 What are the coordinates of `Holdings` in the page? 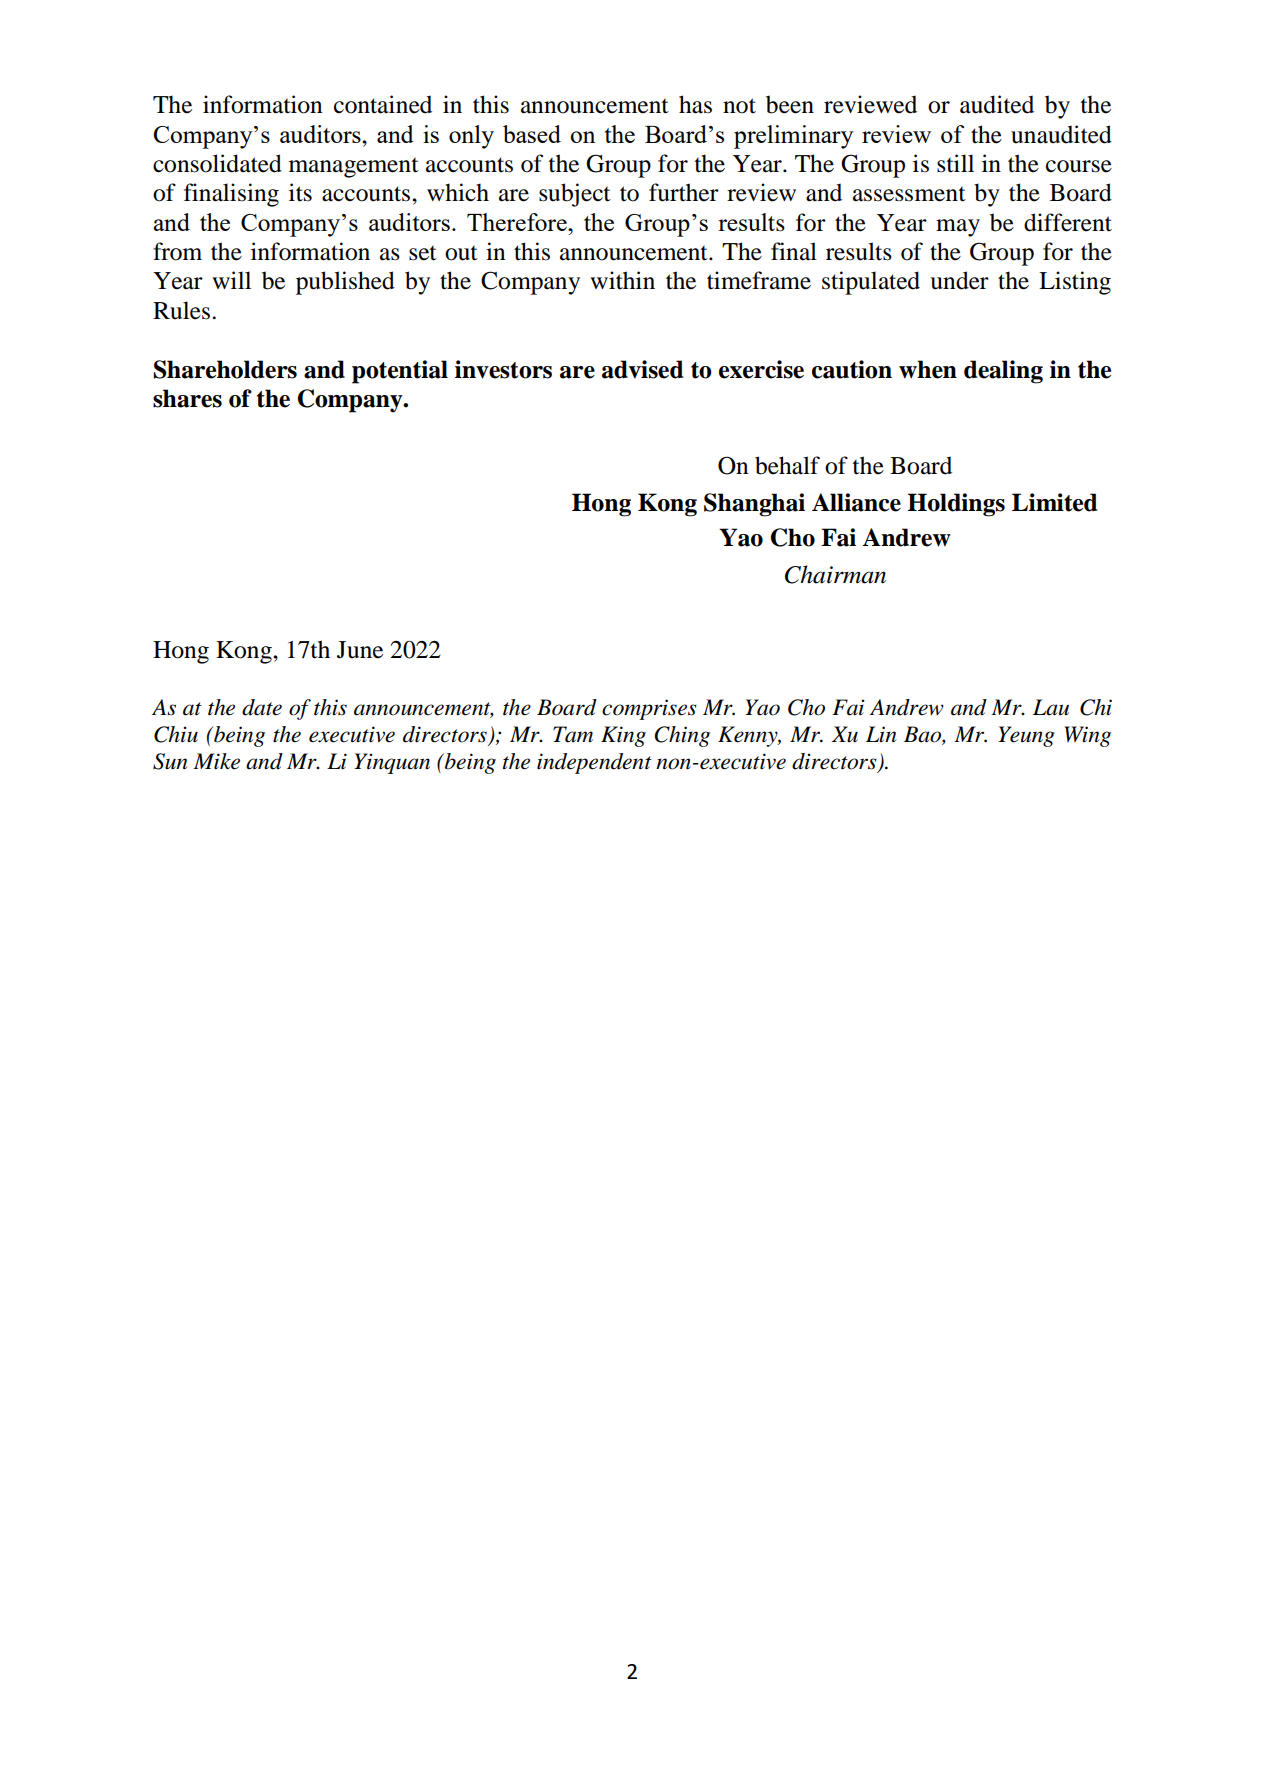 It's located at (956, 505).
